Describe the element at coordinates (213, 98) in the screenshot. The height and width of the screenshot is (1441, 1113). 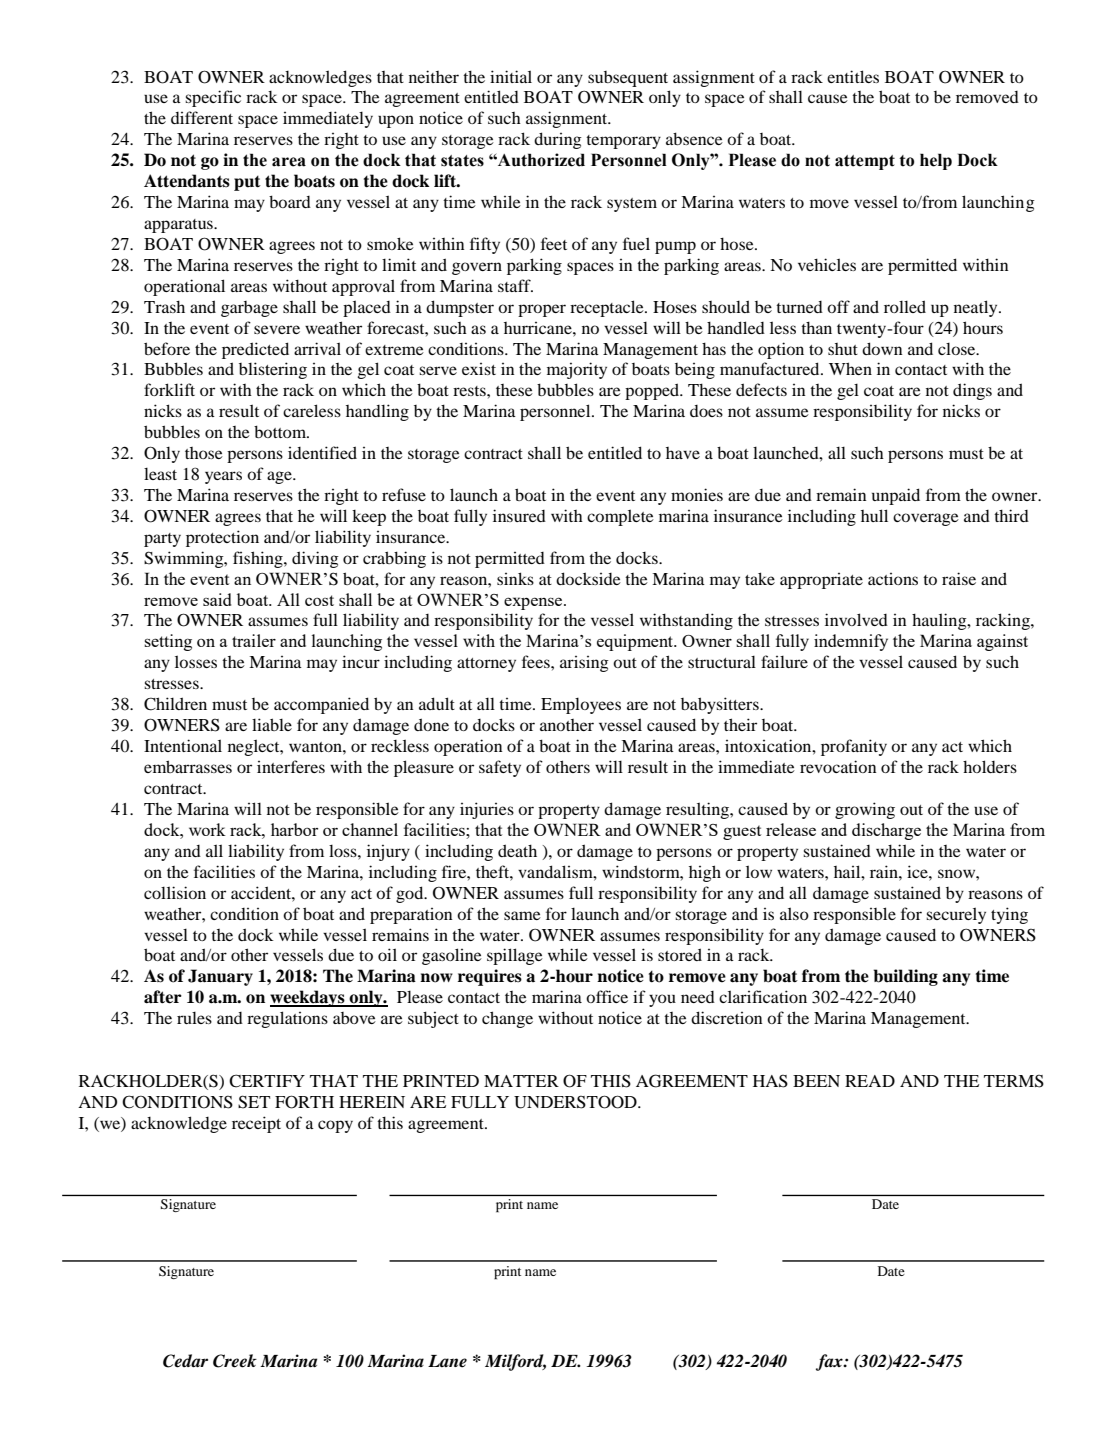
I see `specific` at that location.
